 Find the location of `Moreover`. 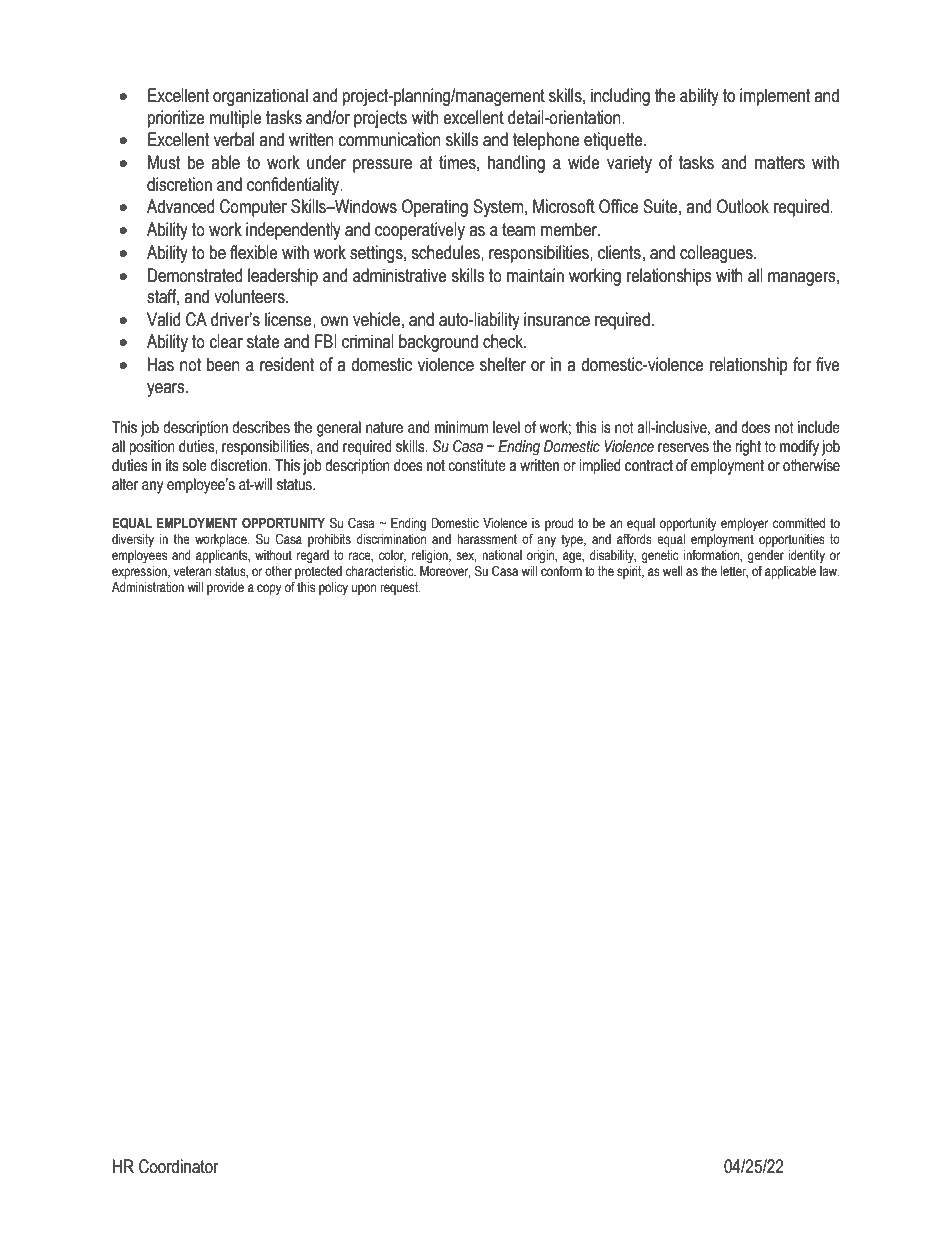

Moreover is located at coordinates (445, 572).
